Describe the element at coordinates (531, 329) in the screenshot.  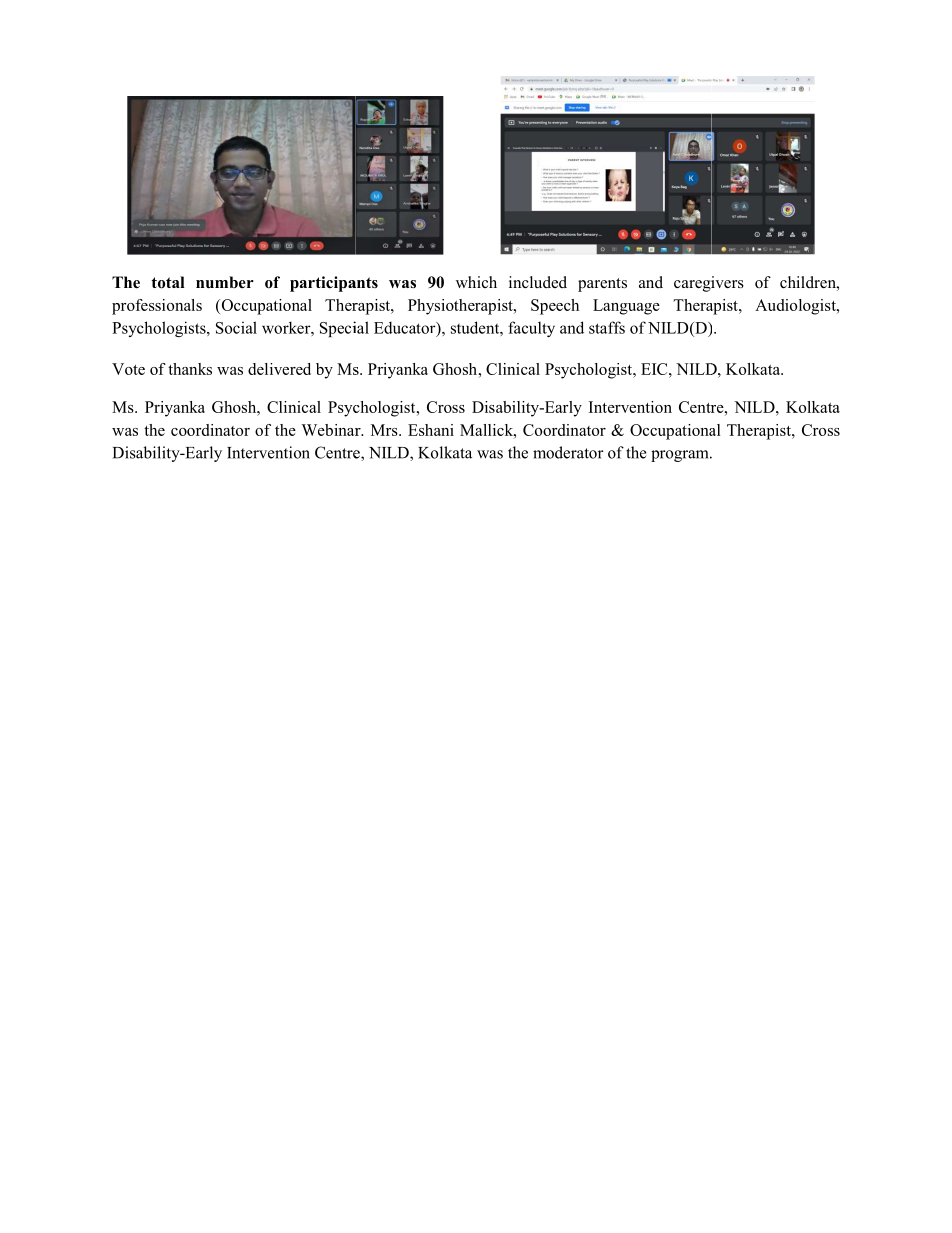
I see `faculty` at that location.
